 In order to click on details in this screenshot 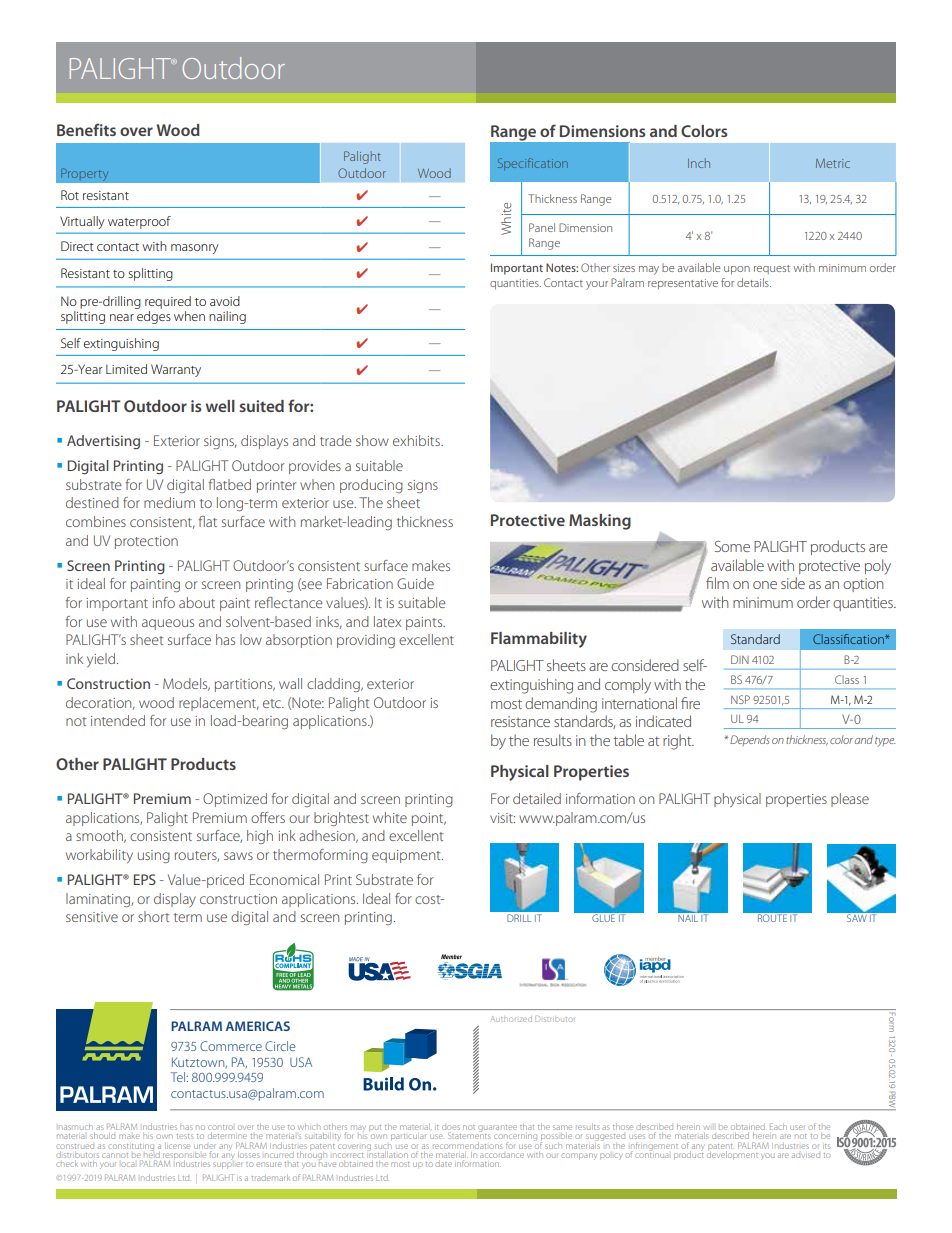, I will do `click(754, 282)`.
